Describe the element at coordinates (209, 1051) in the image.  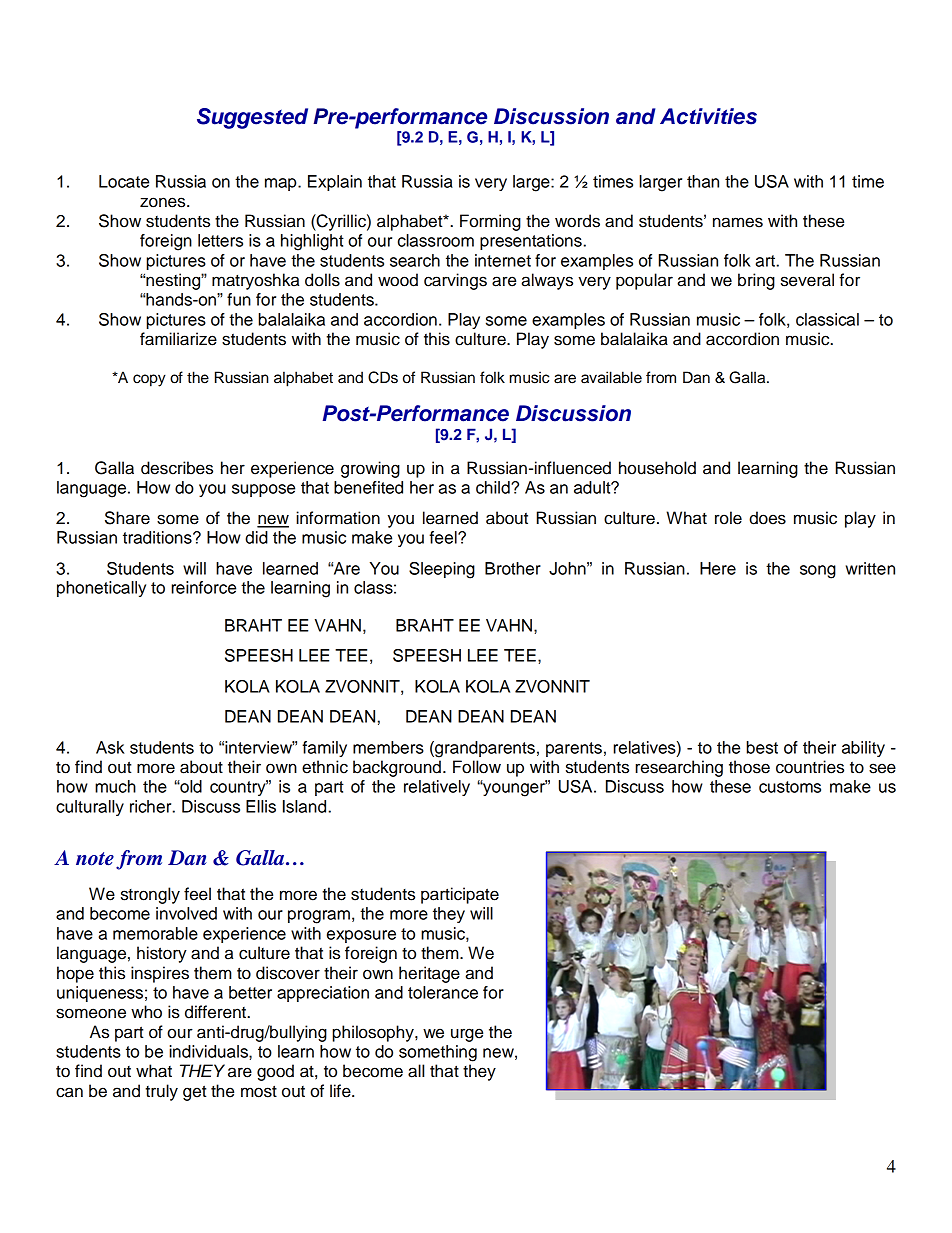
I see `individuals` at that location.
